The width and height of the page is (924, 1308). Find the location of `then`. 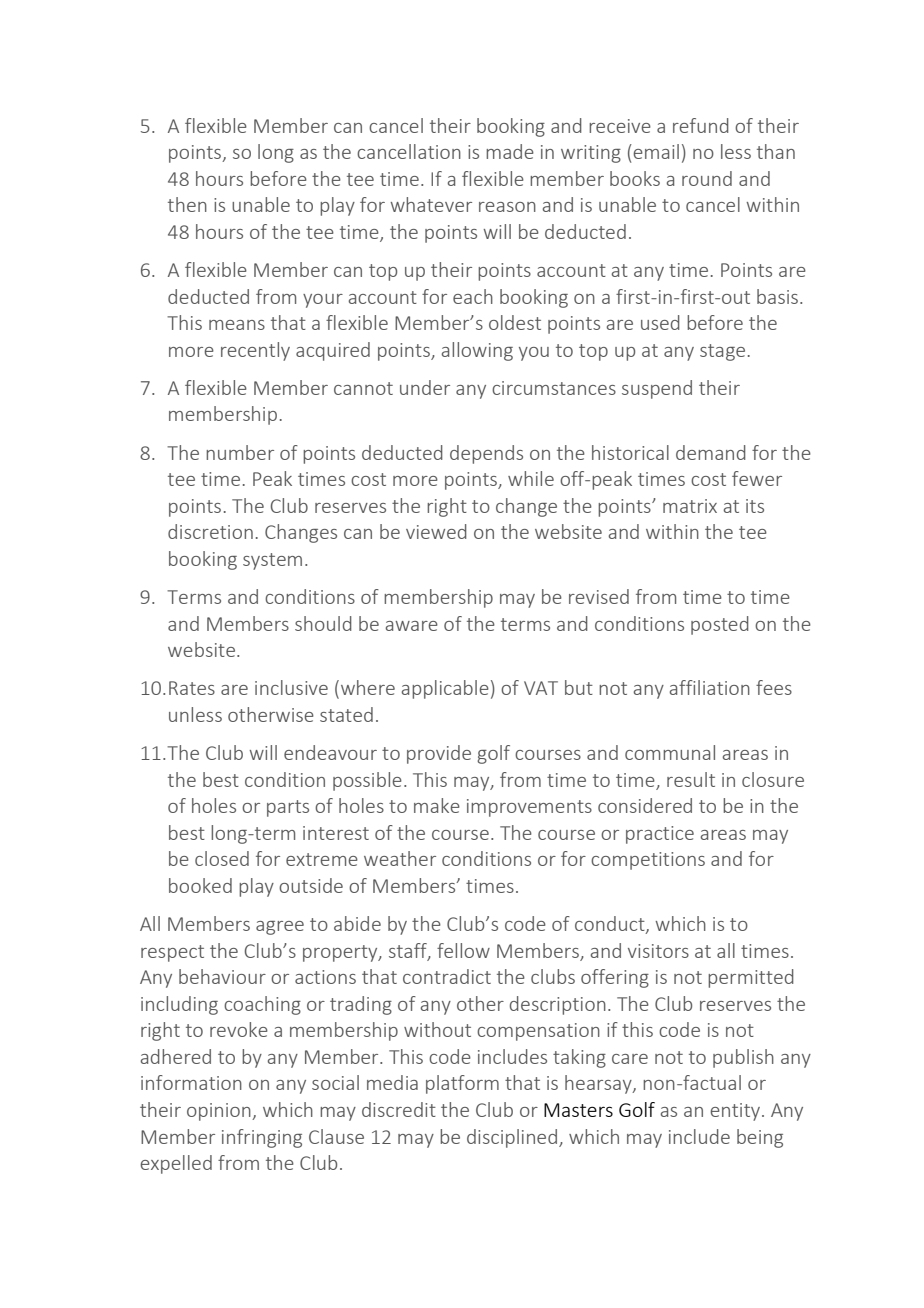

then is located at coordinates (187, 204).
